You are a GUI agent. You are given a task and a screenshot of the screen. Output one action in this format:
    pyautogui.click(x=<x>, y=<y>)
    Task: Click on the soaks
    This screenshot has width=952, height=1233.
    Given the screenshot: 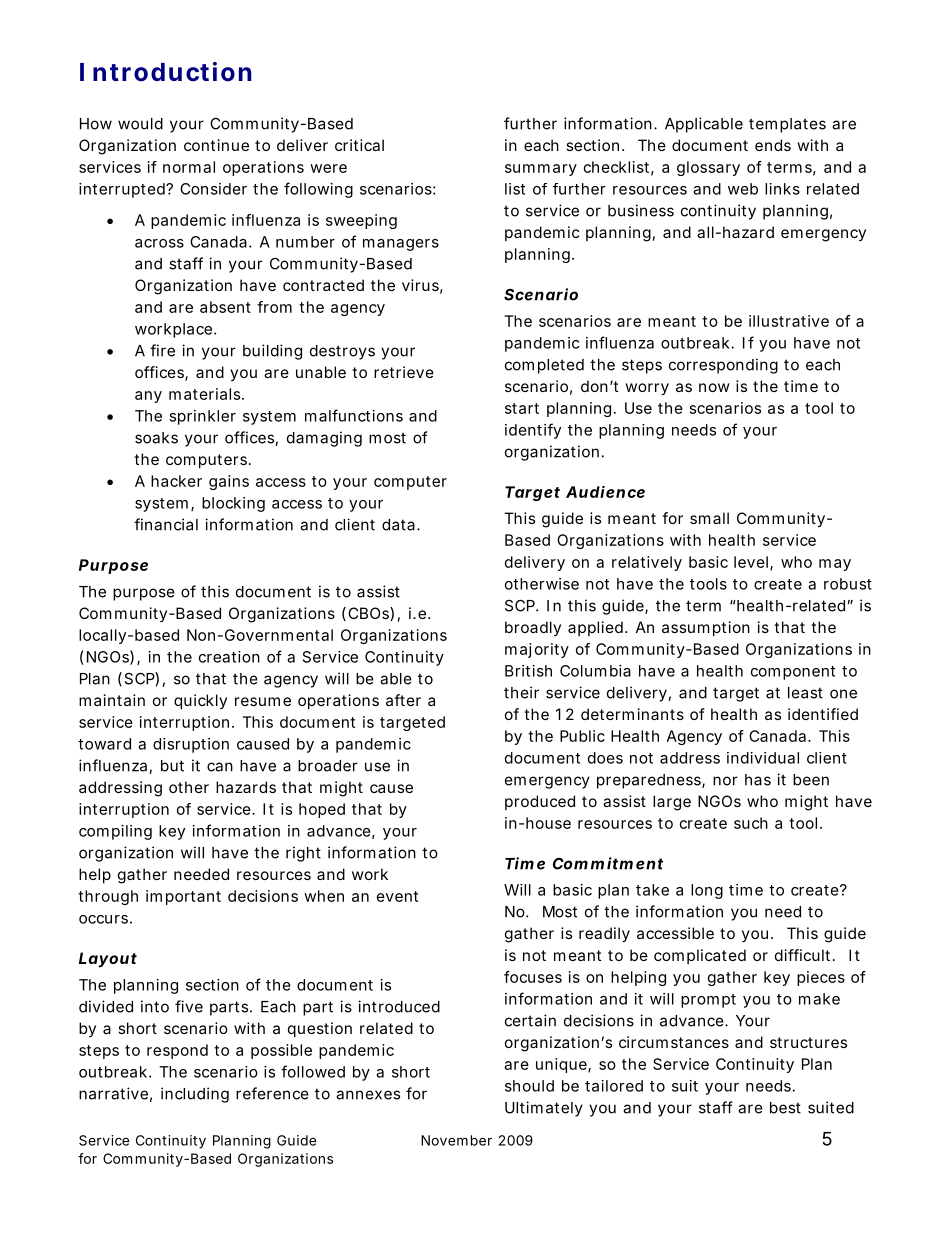 What is the action you would take?
    pyautogui.click(x=156, y=438)
